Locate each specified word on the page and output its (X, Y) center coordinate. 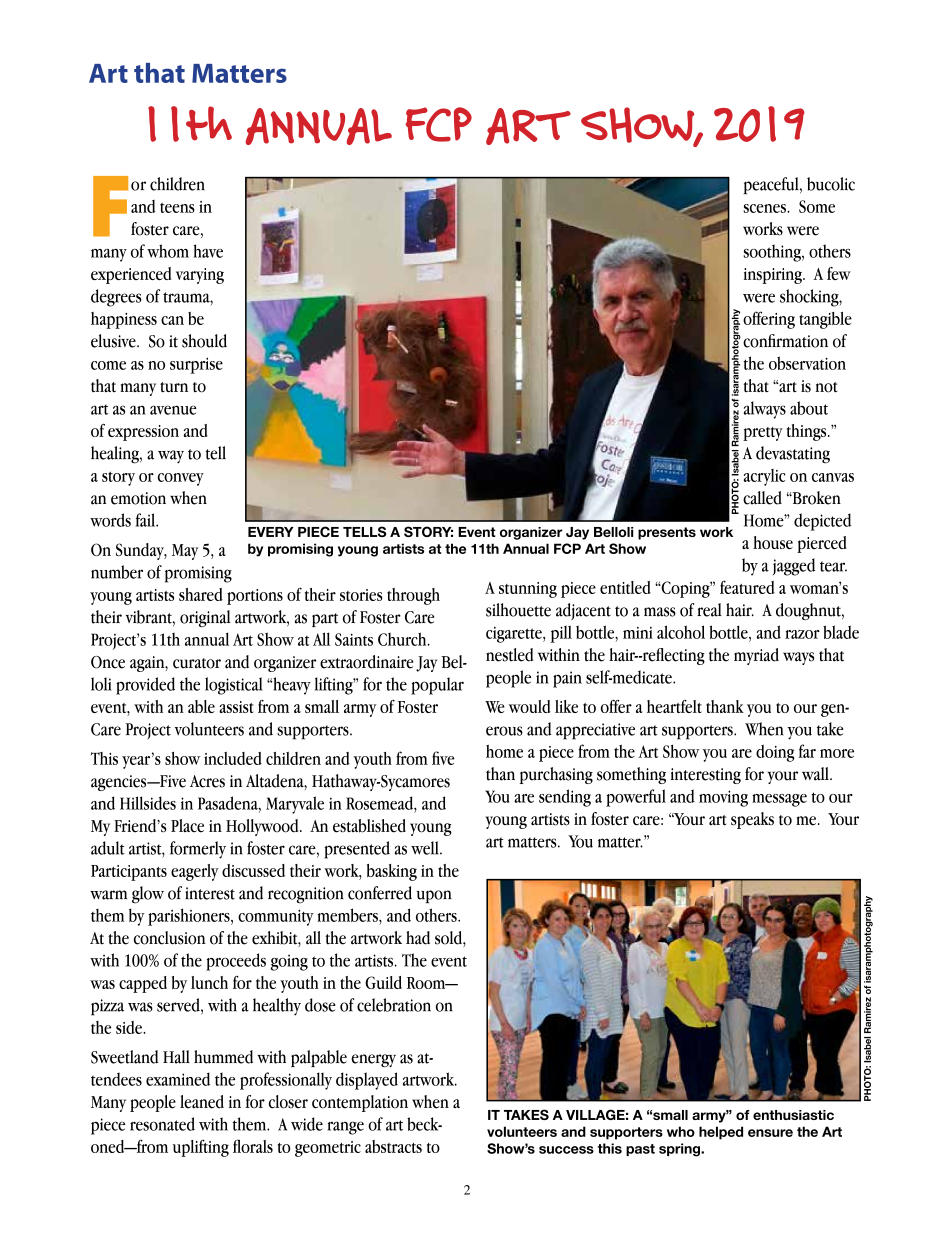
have (208, 251)
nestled (509, 655)
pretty (763, 434)
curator (197, 663)
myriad (756, 656)
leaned (202, 1102)
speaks (752, 820)
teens (177, 207)
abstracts (393, 1146)
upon (434, 897)
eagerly (195, 872)
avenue (173, 410)
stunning (528, 590)
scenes (765, 208)
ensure (770, 1133)
